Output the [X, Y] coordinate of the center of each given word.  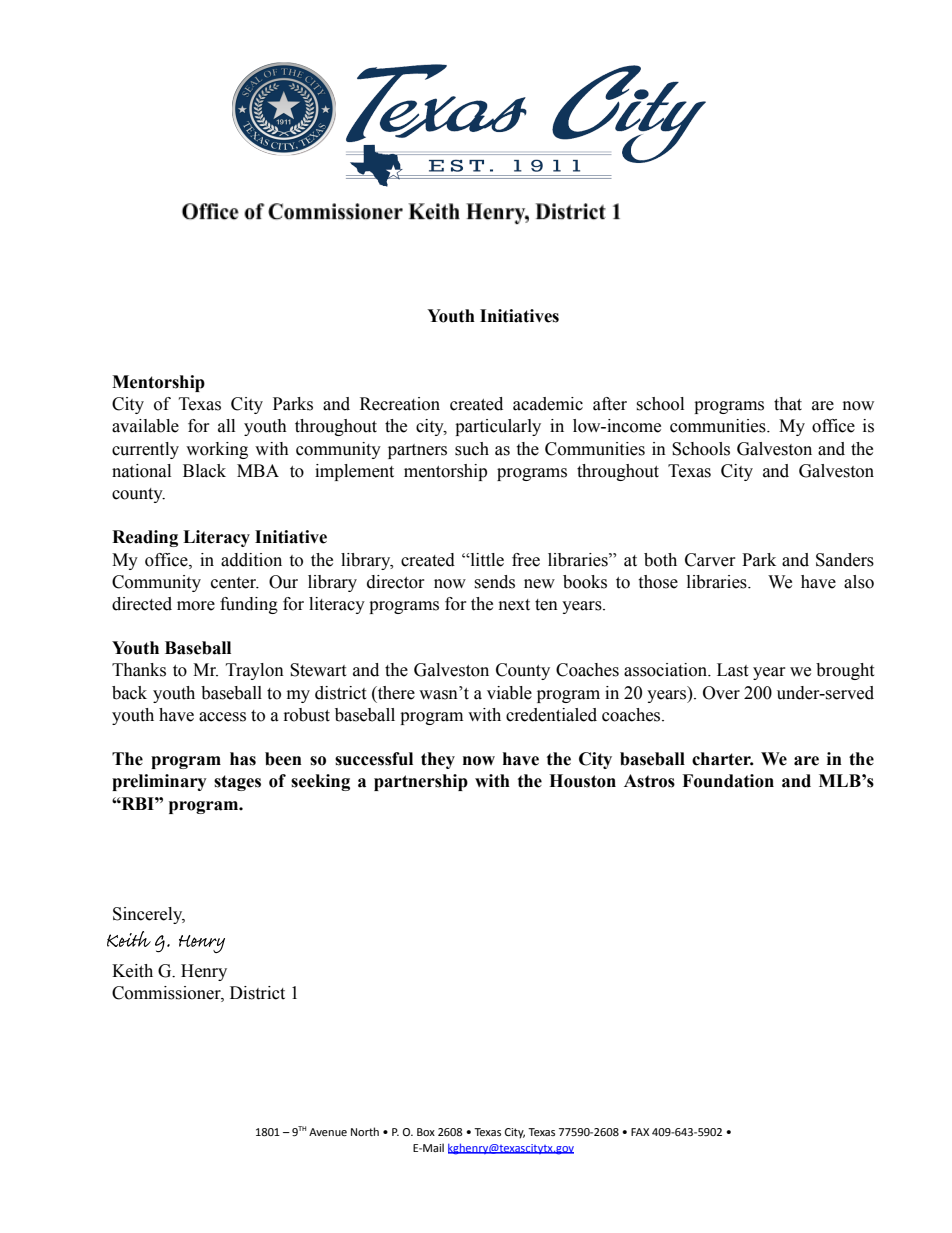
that [788, 404]
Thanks [139, 670]
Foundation [728, 781]
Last [732, 670]
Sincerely [149, 915]
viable [509, 693]
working [217, 450]
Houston [582, 781]
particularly [498, 427]
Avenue [328, 1132]
